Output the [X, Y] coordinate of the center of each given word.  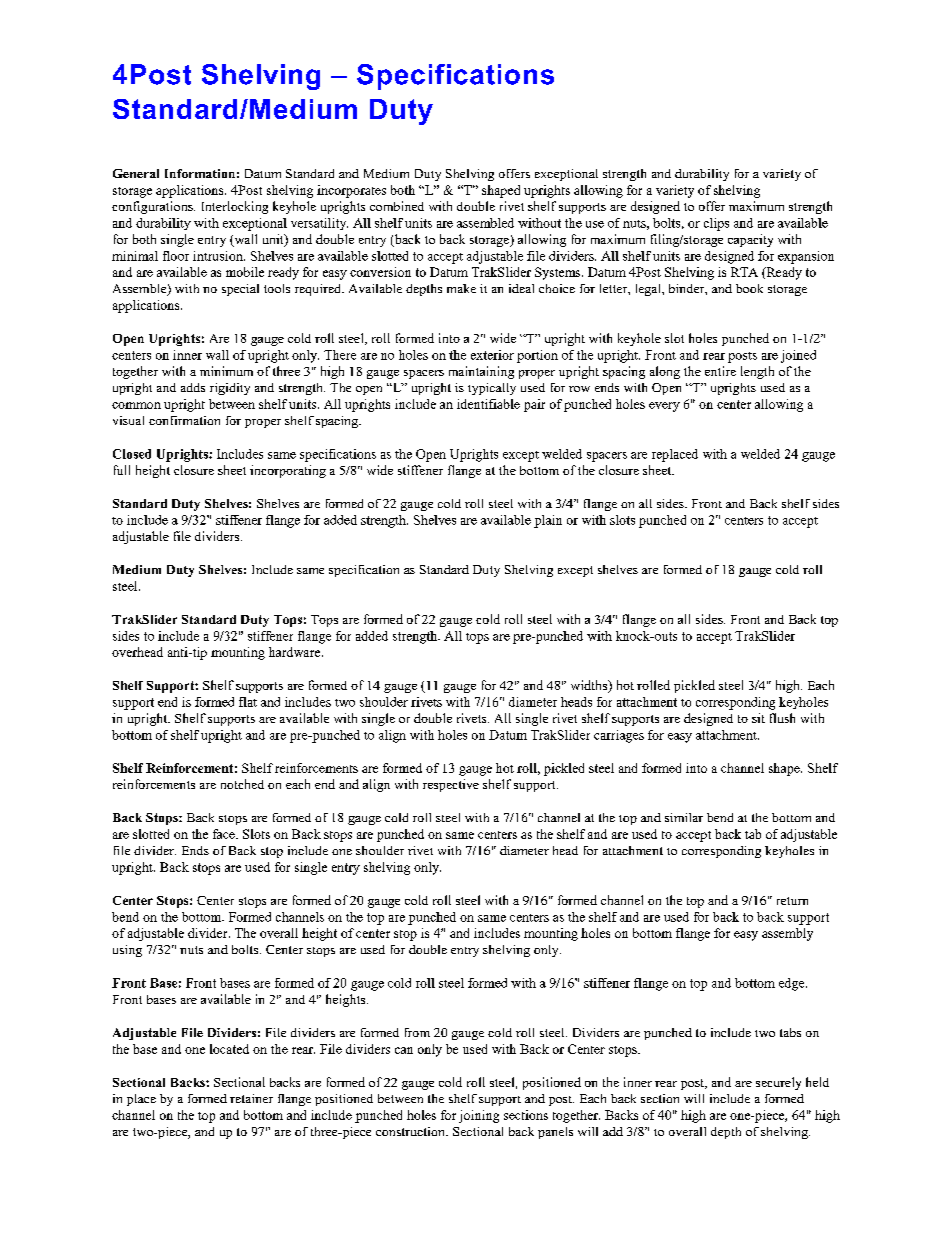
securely [778, 1083]
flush [782, 718]
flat [248, 702]
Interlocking [235, 207]
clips [716, 224]
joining [479, 1116]
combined [397, 206]
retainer [251, 1098]
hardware [296, 652]
